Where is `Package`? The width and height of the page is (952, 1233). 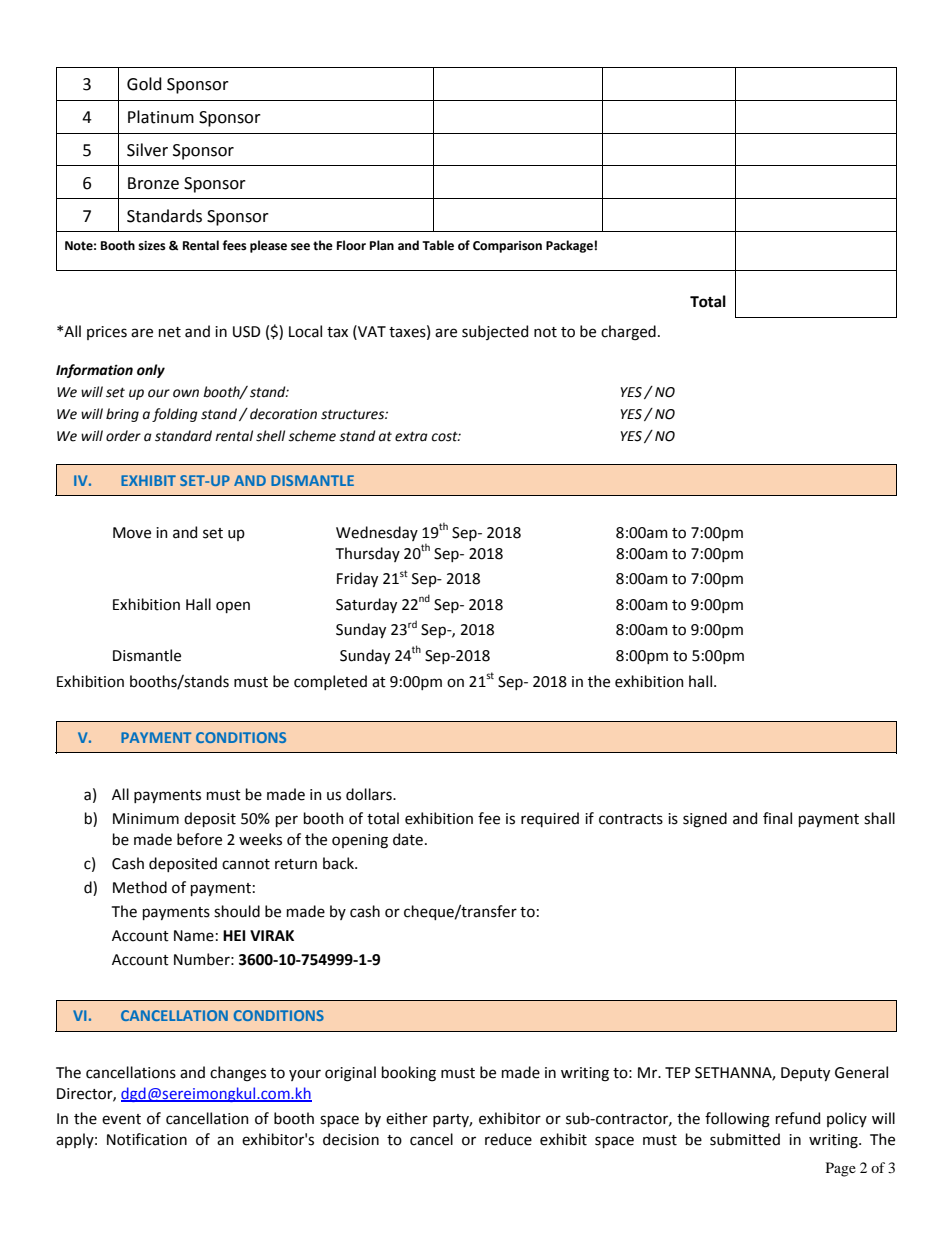
Package is located at coordinates (569, 246).
